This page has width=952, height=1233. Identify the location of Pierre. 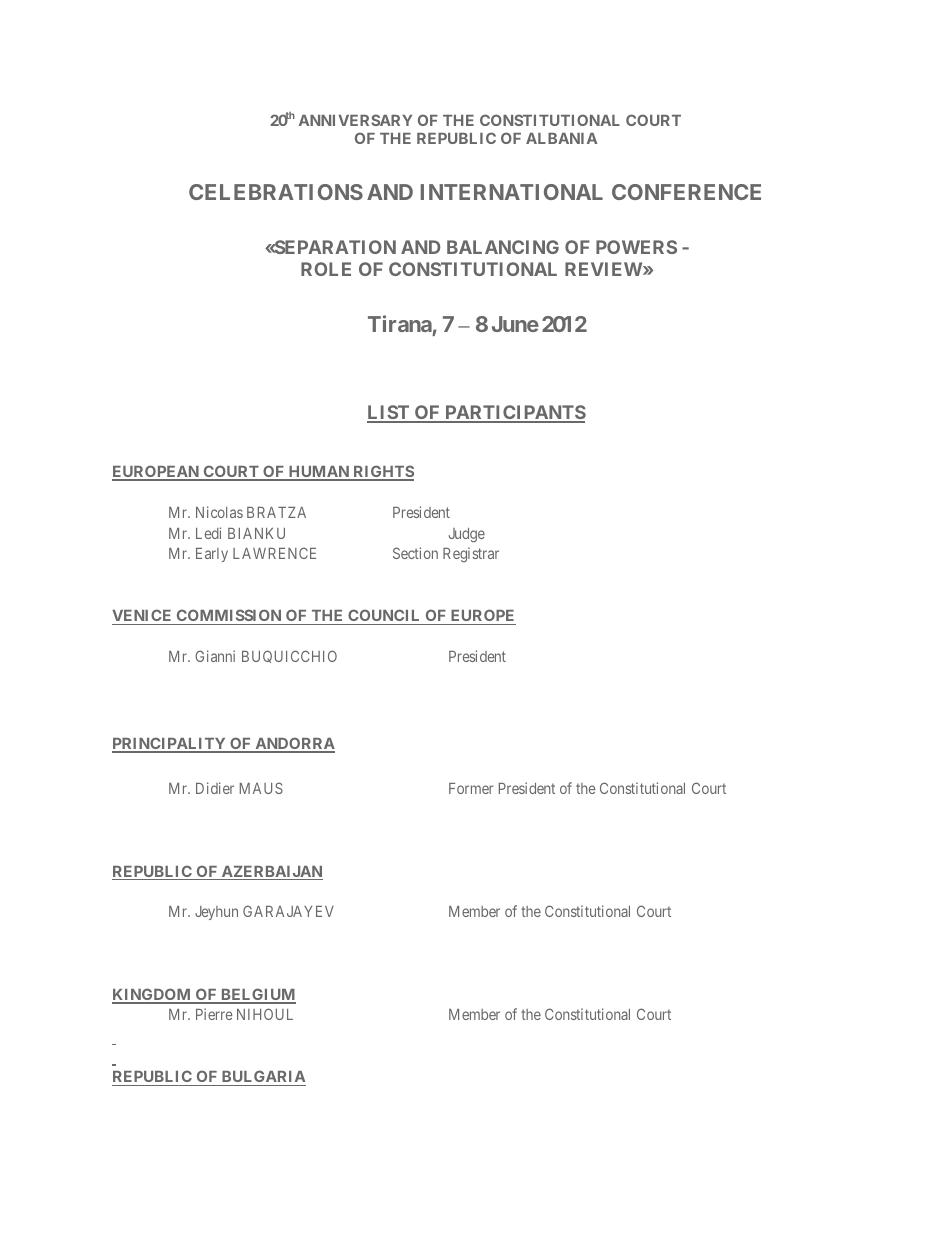
(214, 1014).
